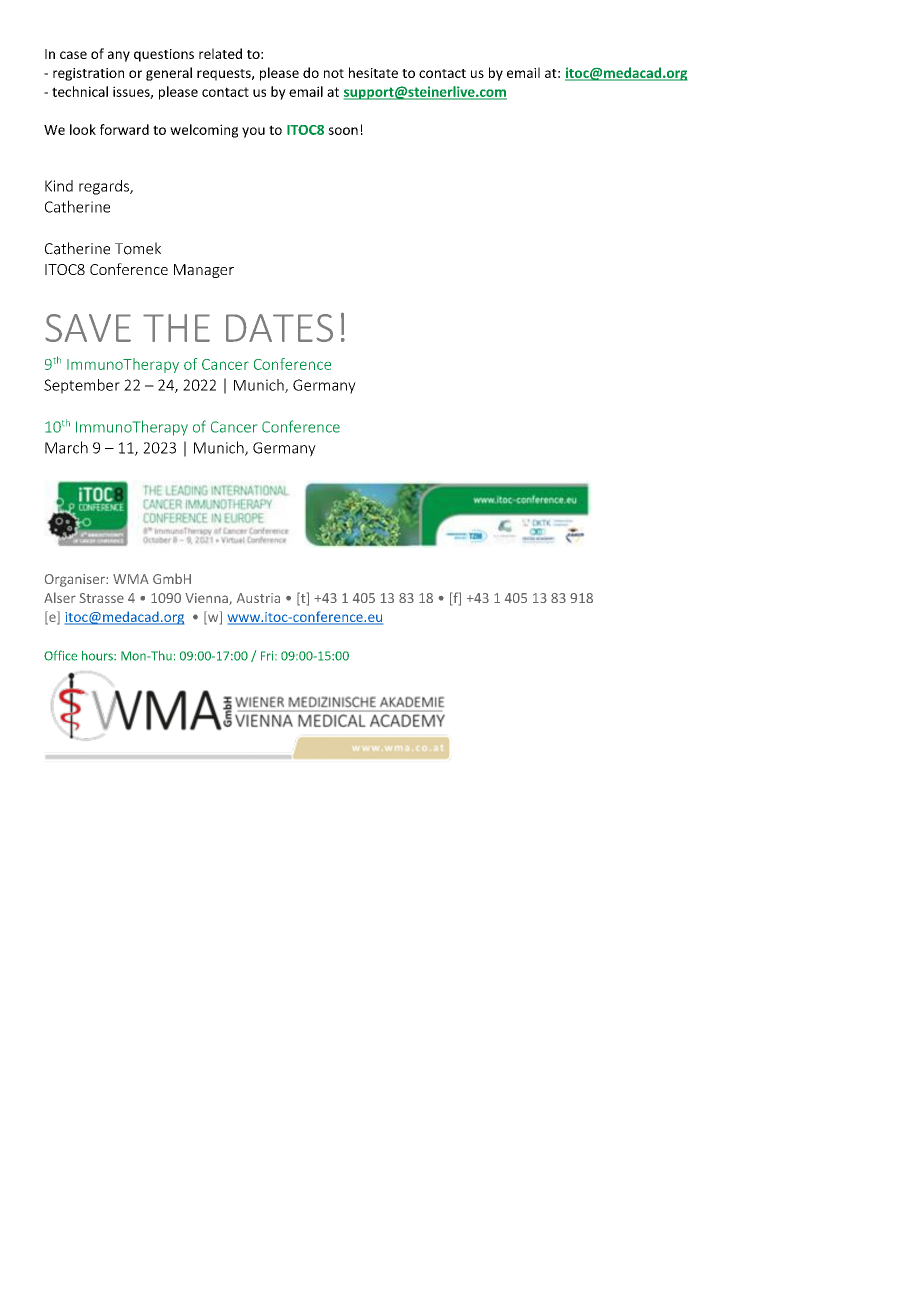 Image resolution: width=924 pixels, height=1308 pixels. Describe the element at coordinates (76, 580) in the screenshot. I see `Organiser` at that location.
